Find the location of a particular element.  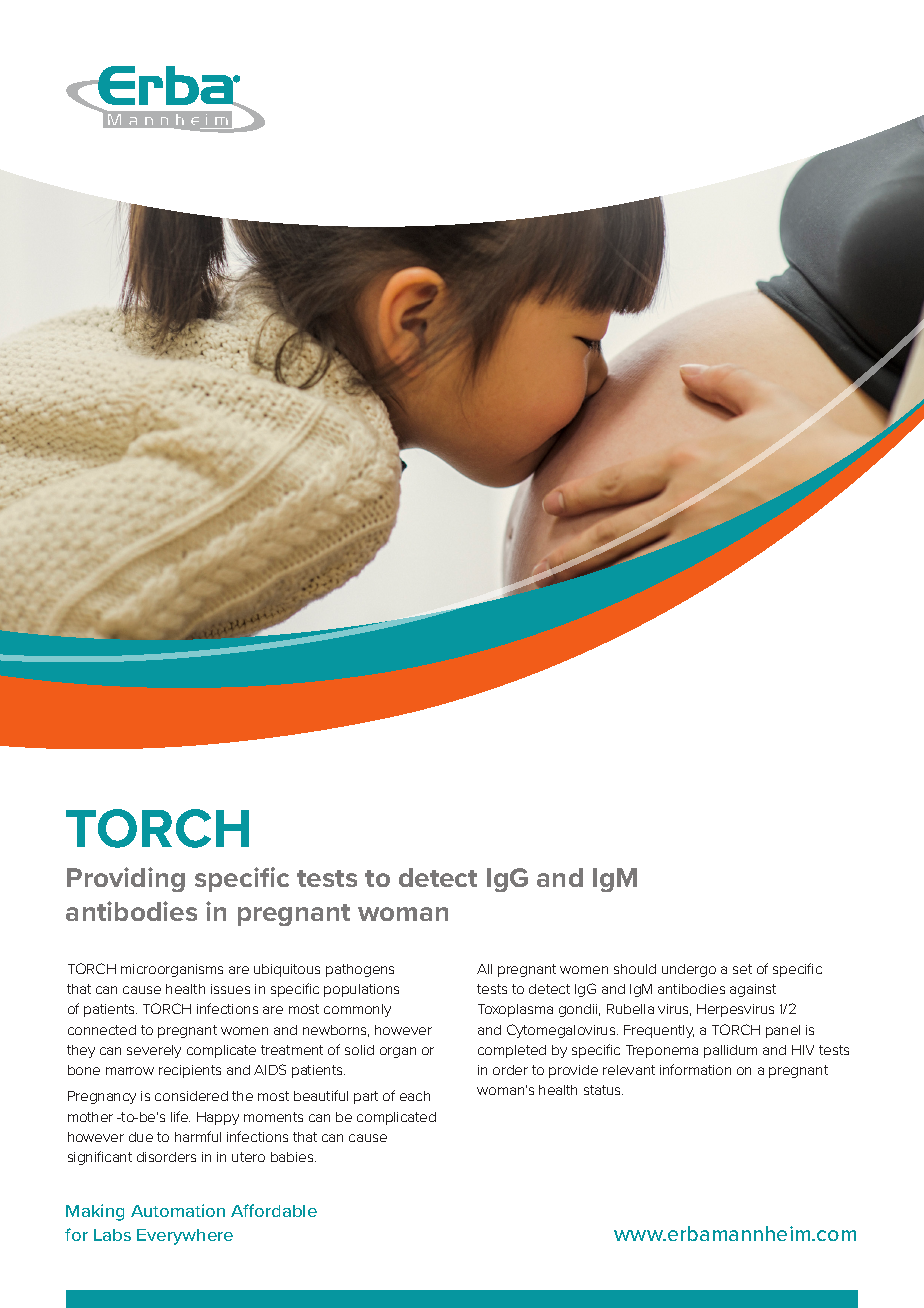

set is located at coordinates (742, 969).
